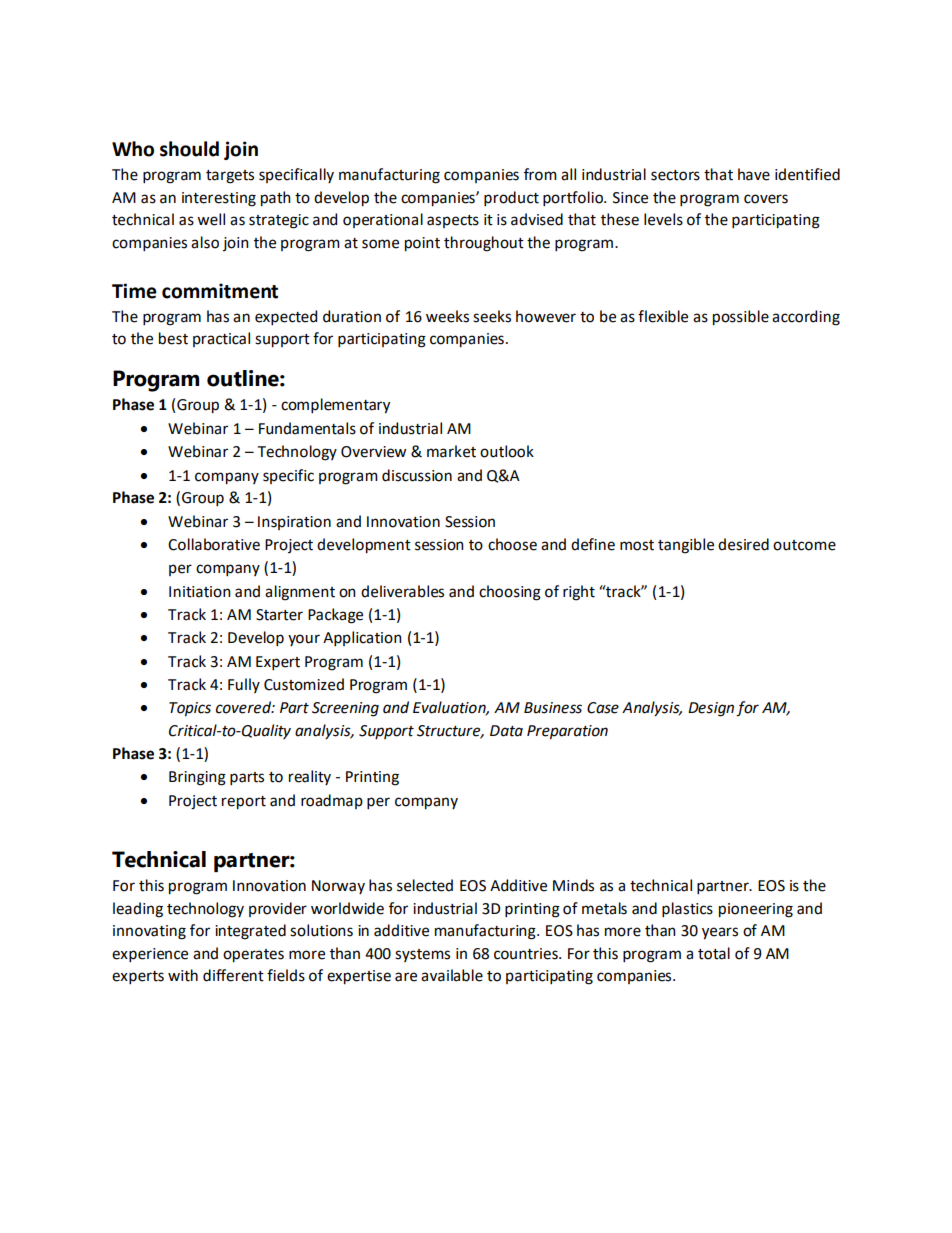 This page has width=952, height=1233. What do you see at coordinates (214, 544) in the page?
I see `Collaborative` at bounding box center [214, 544].
